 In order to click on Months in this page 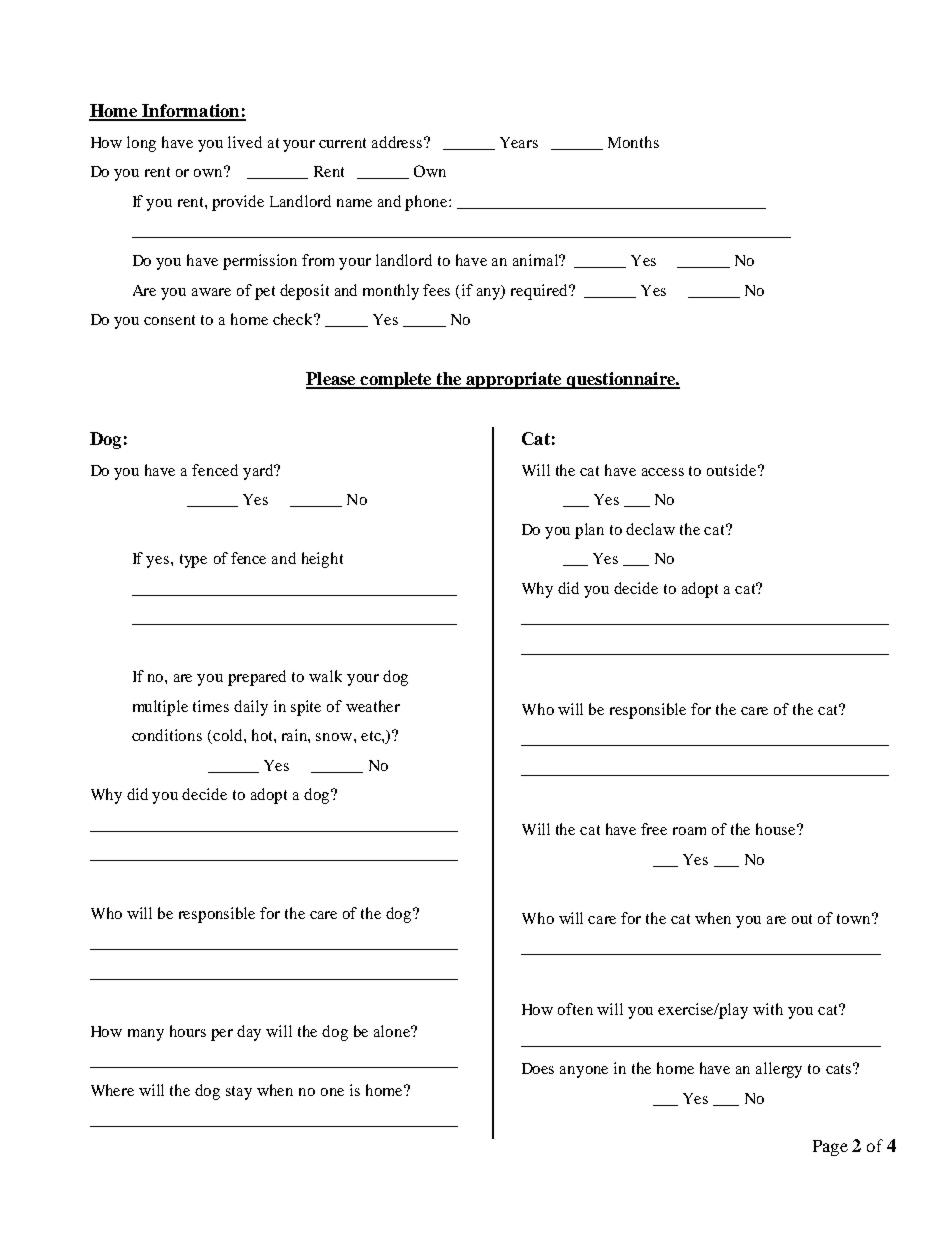, I will do `click(633, 142)`.
